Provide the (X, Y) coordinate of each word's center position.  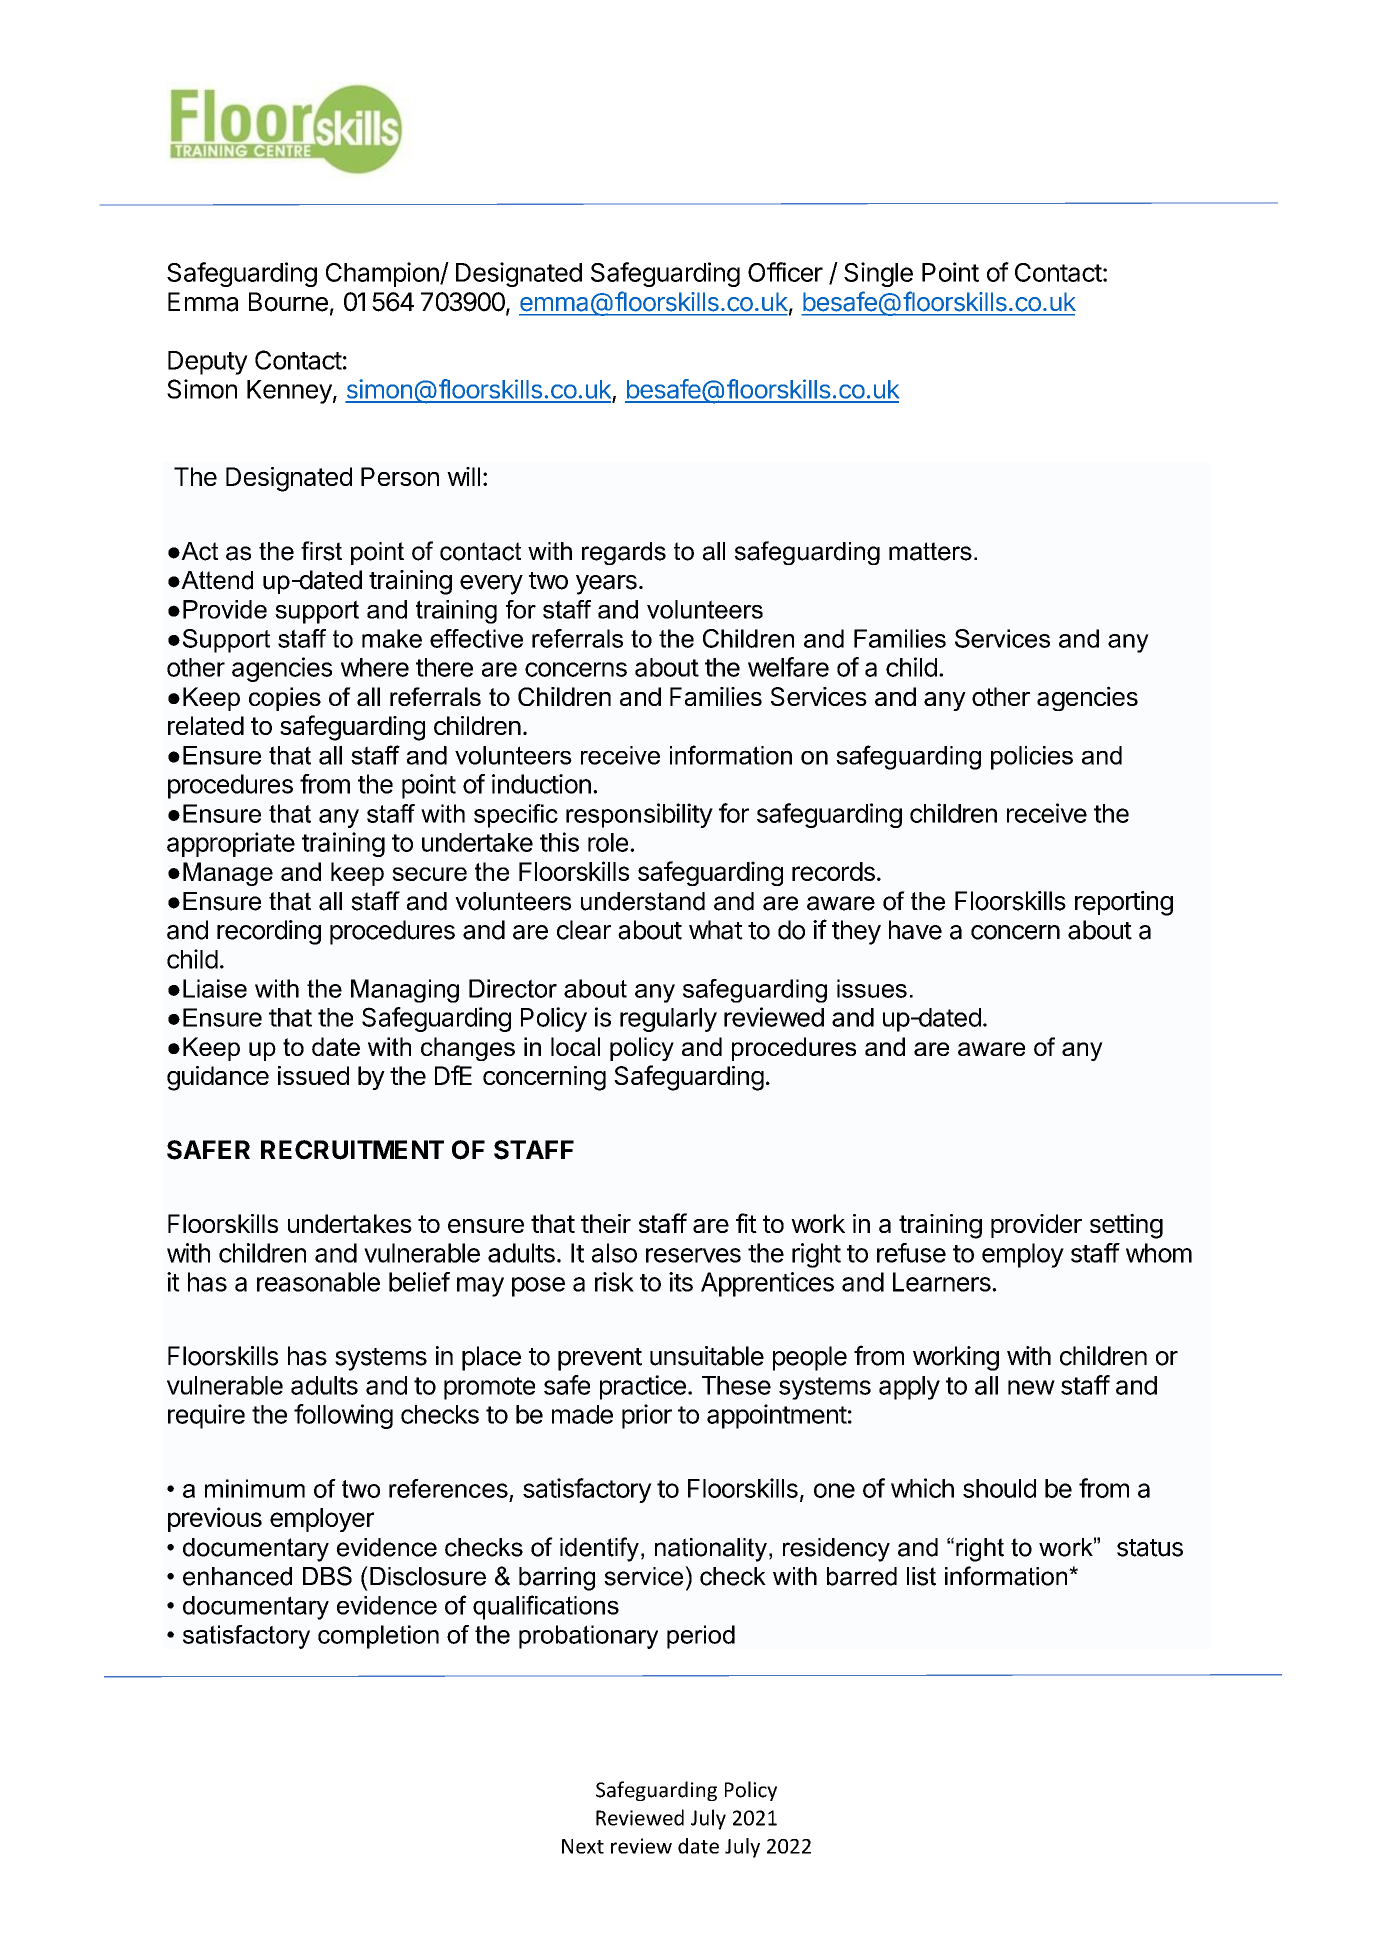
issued (313, 1075)
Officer (785, 272)
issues (872, 988)
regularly (668, 1020)
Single (878, 274)
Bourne (288, 302)
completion (378, 1637)
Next (583, 1846)
